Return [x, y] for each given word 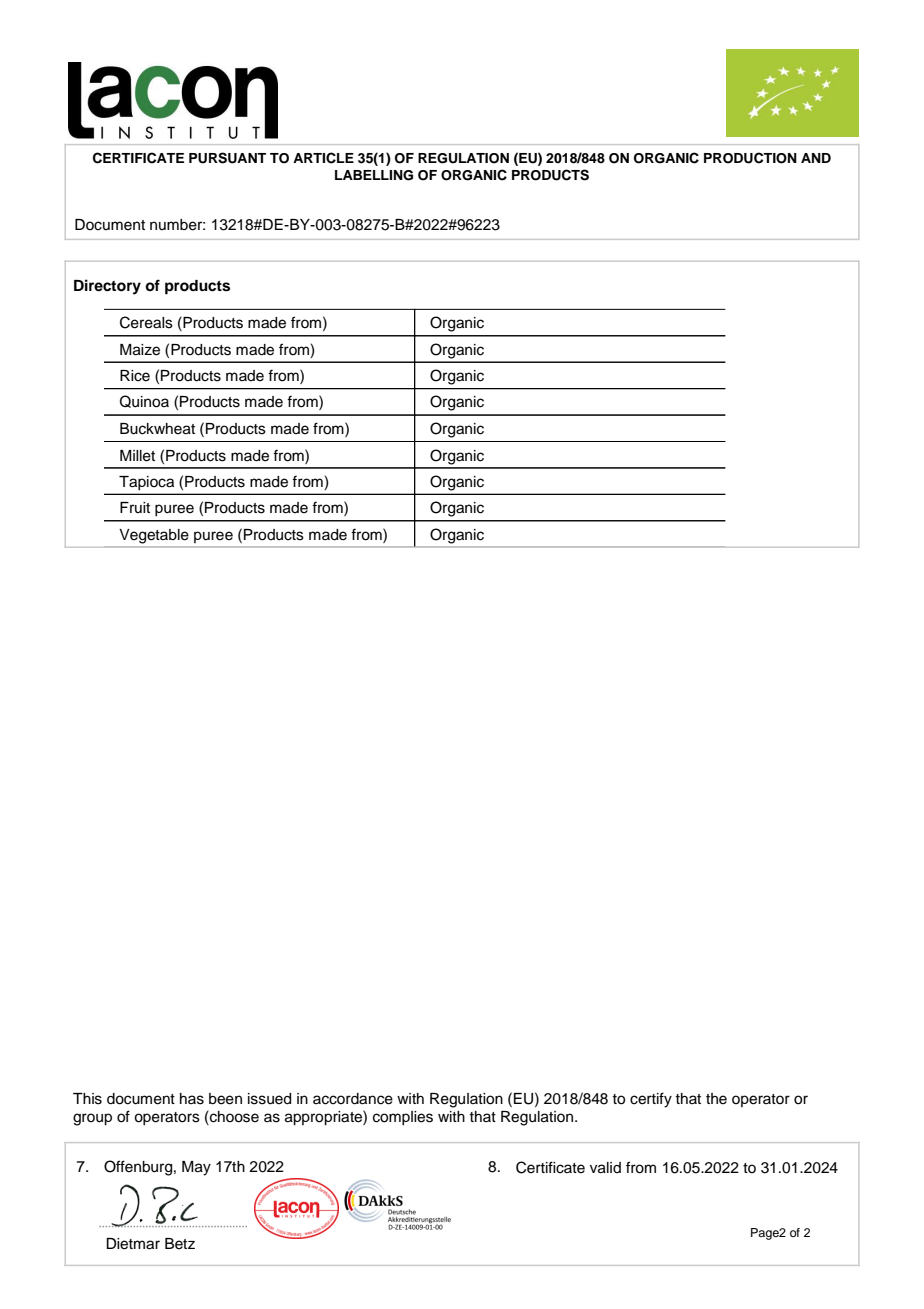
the [716, 1099]
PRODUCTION [750, 158]
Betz [180, 1244]
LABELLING [374, 175]
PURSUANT [227, 158]
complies [403, 1118]
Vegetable [154, 536]
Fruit [135, 507]
